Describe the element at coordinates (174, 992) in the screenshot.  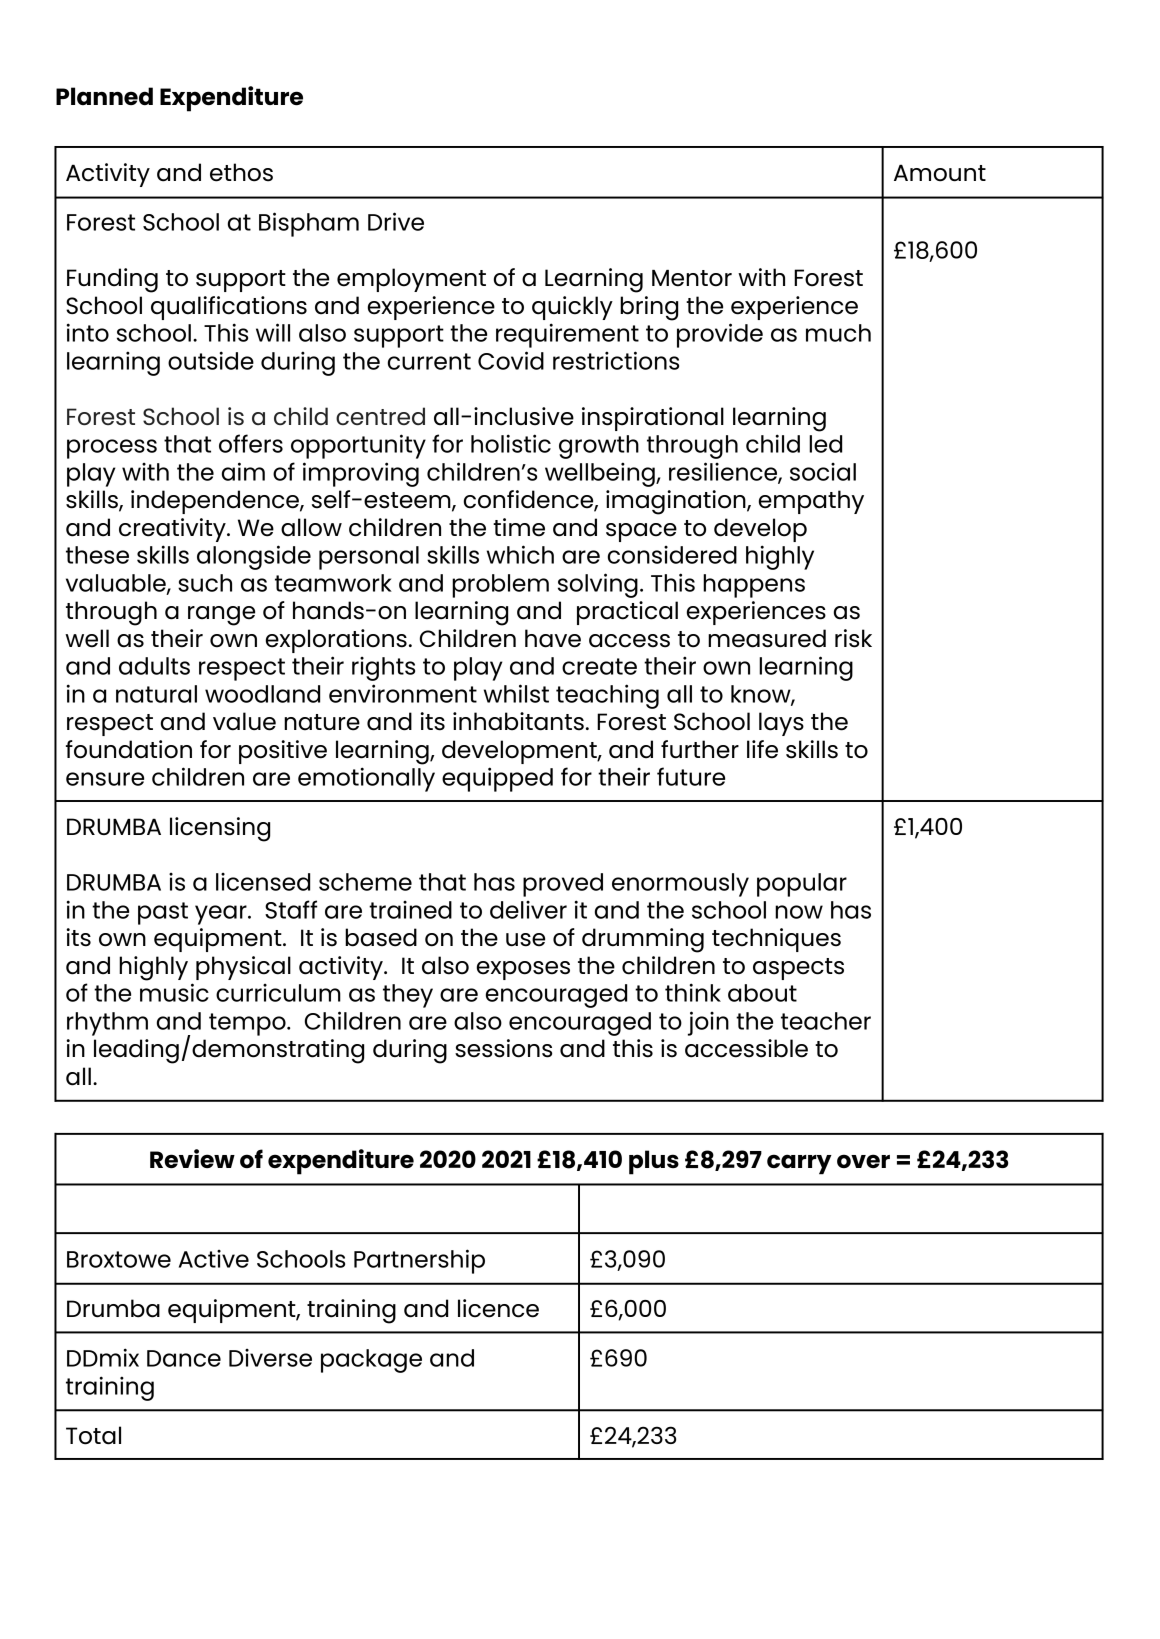
I see `music` at that location.
